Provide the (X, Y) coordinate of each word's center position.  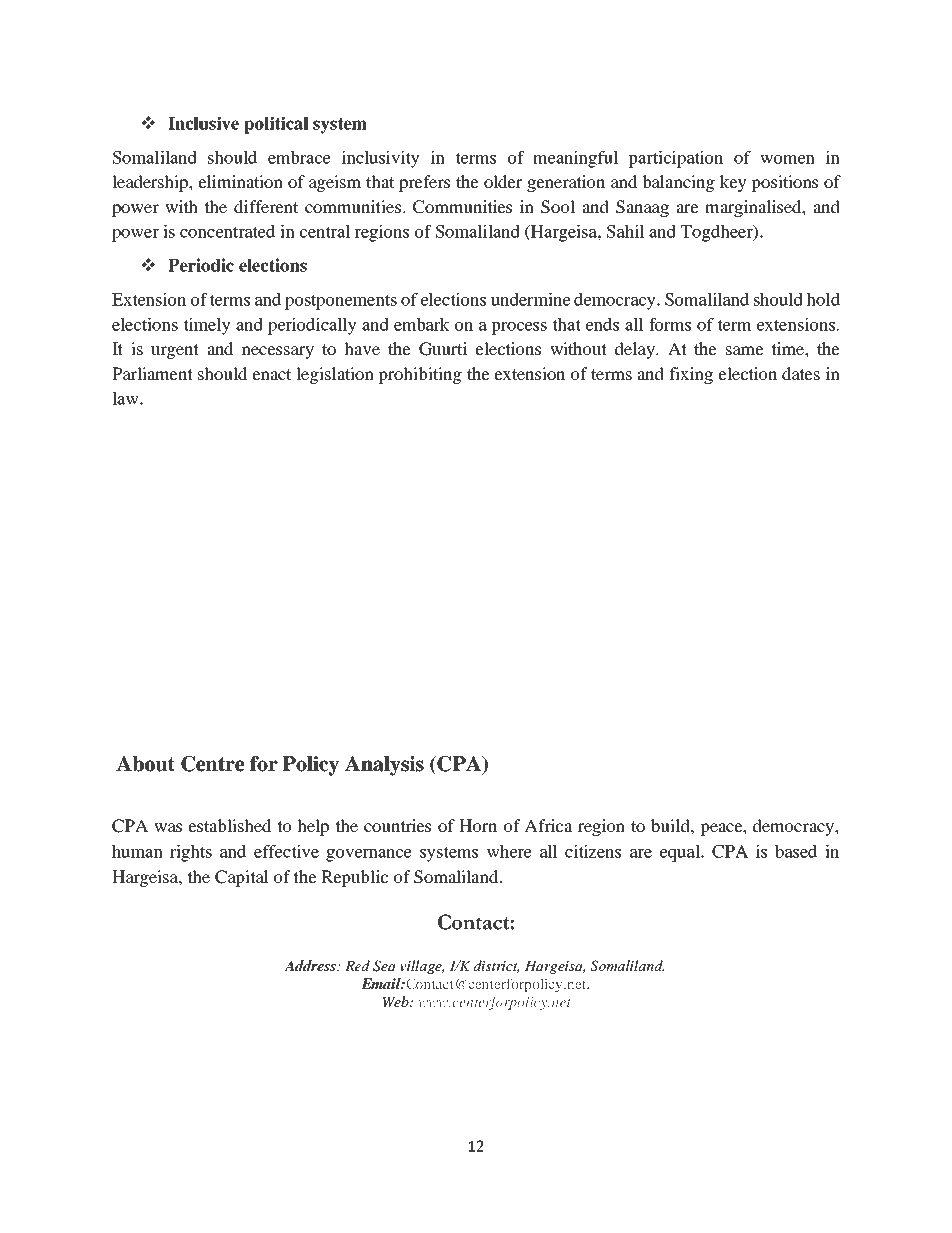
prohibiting (420, 375)
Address (311, 965)
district (496, 966)
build (671, 825)
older (503, 181)
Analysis (384, 766)
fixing (691, 375)
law (126, 398)
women (787, 159)
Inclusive (203, 123)
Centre (212, 764)
